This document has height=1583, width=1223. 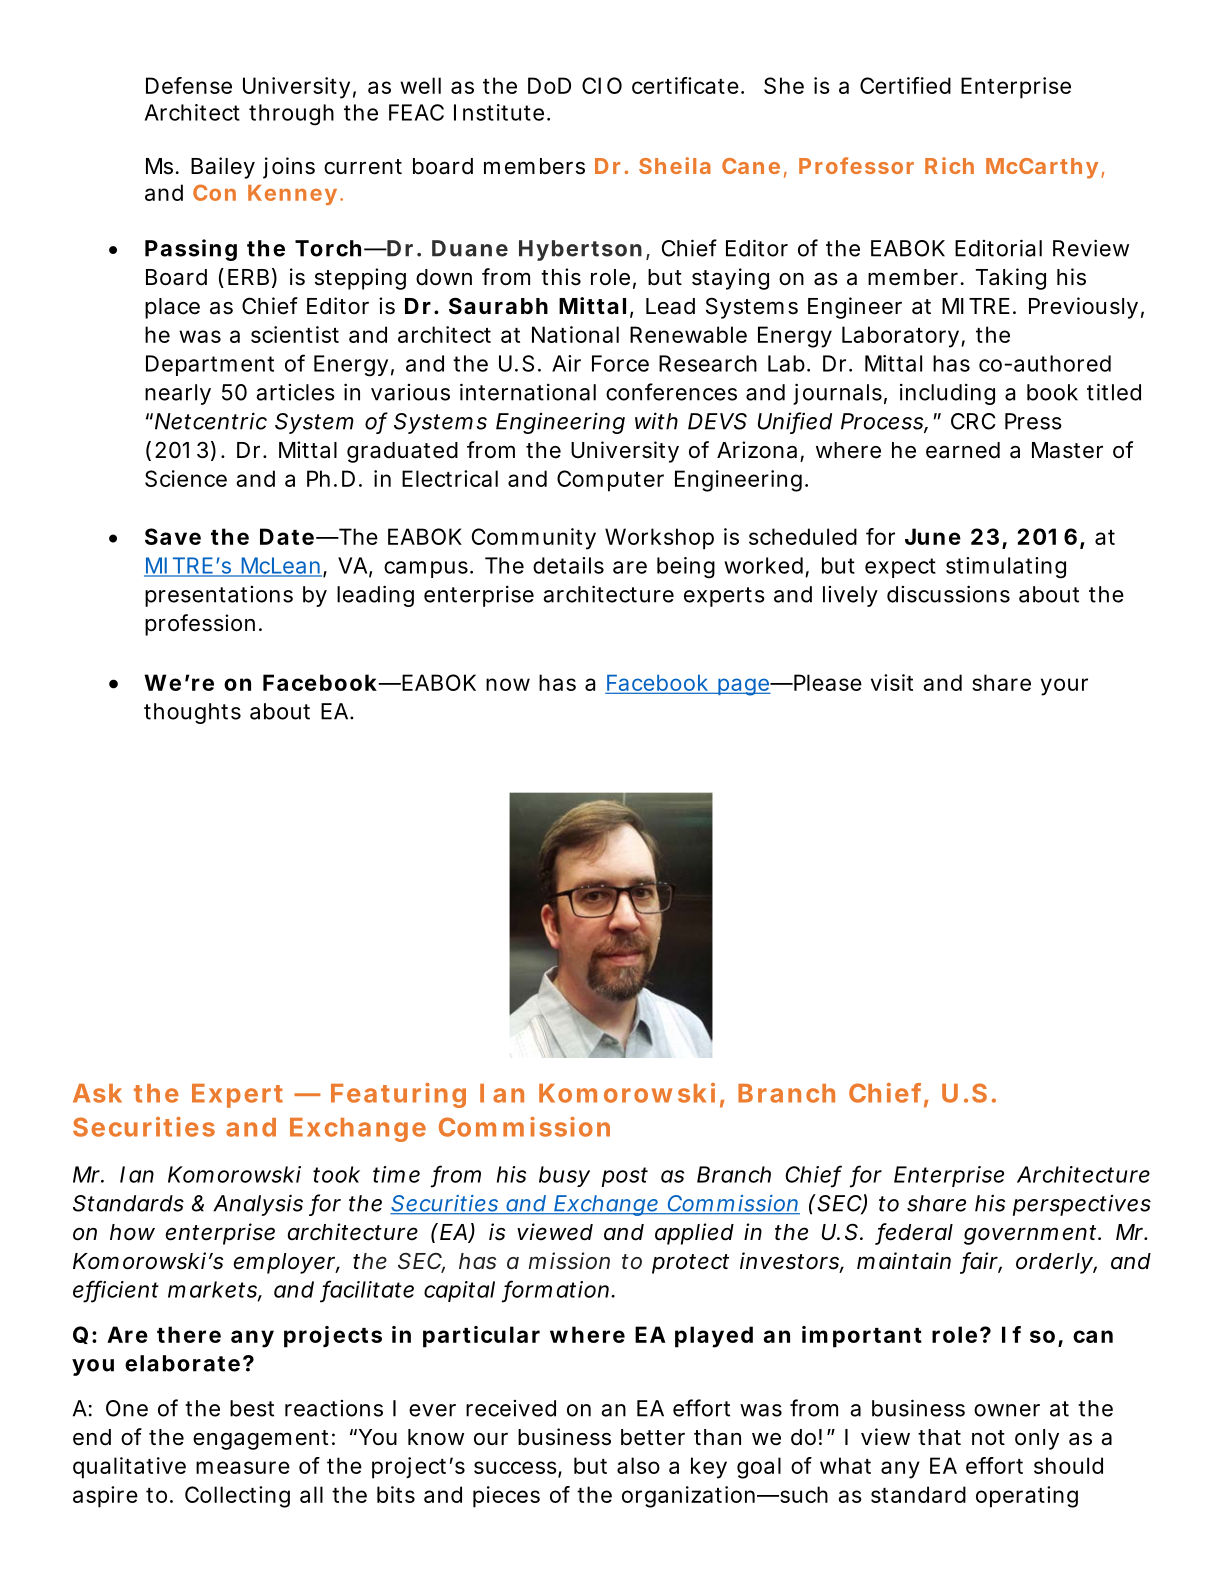 I want to click on not, so click(x=988, y=1438).
